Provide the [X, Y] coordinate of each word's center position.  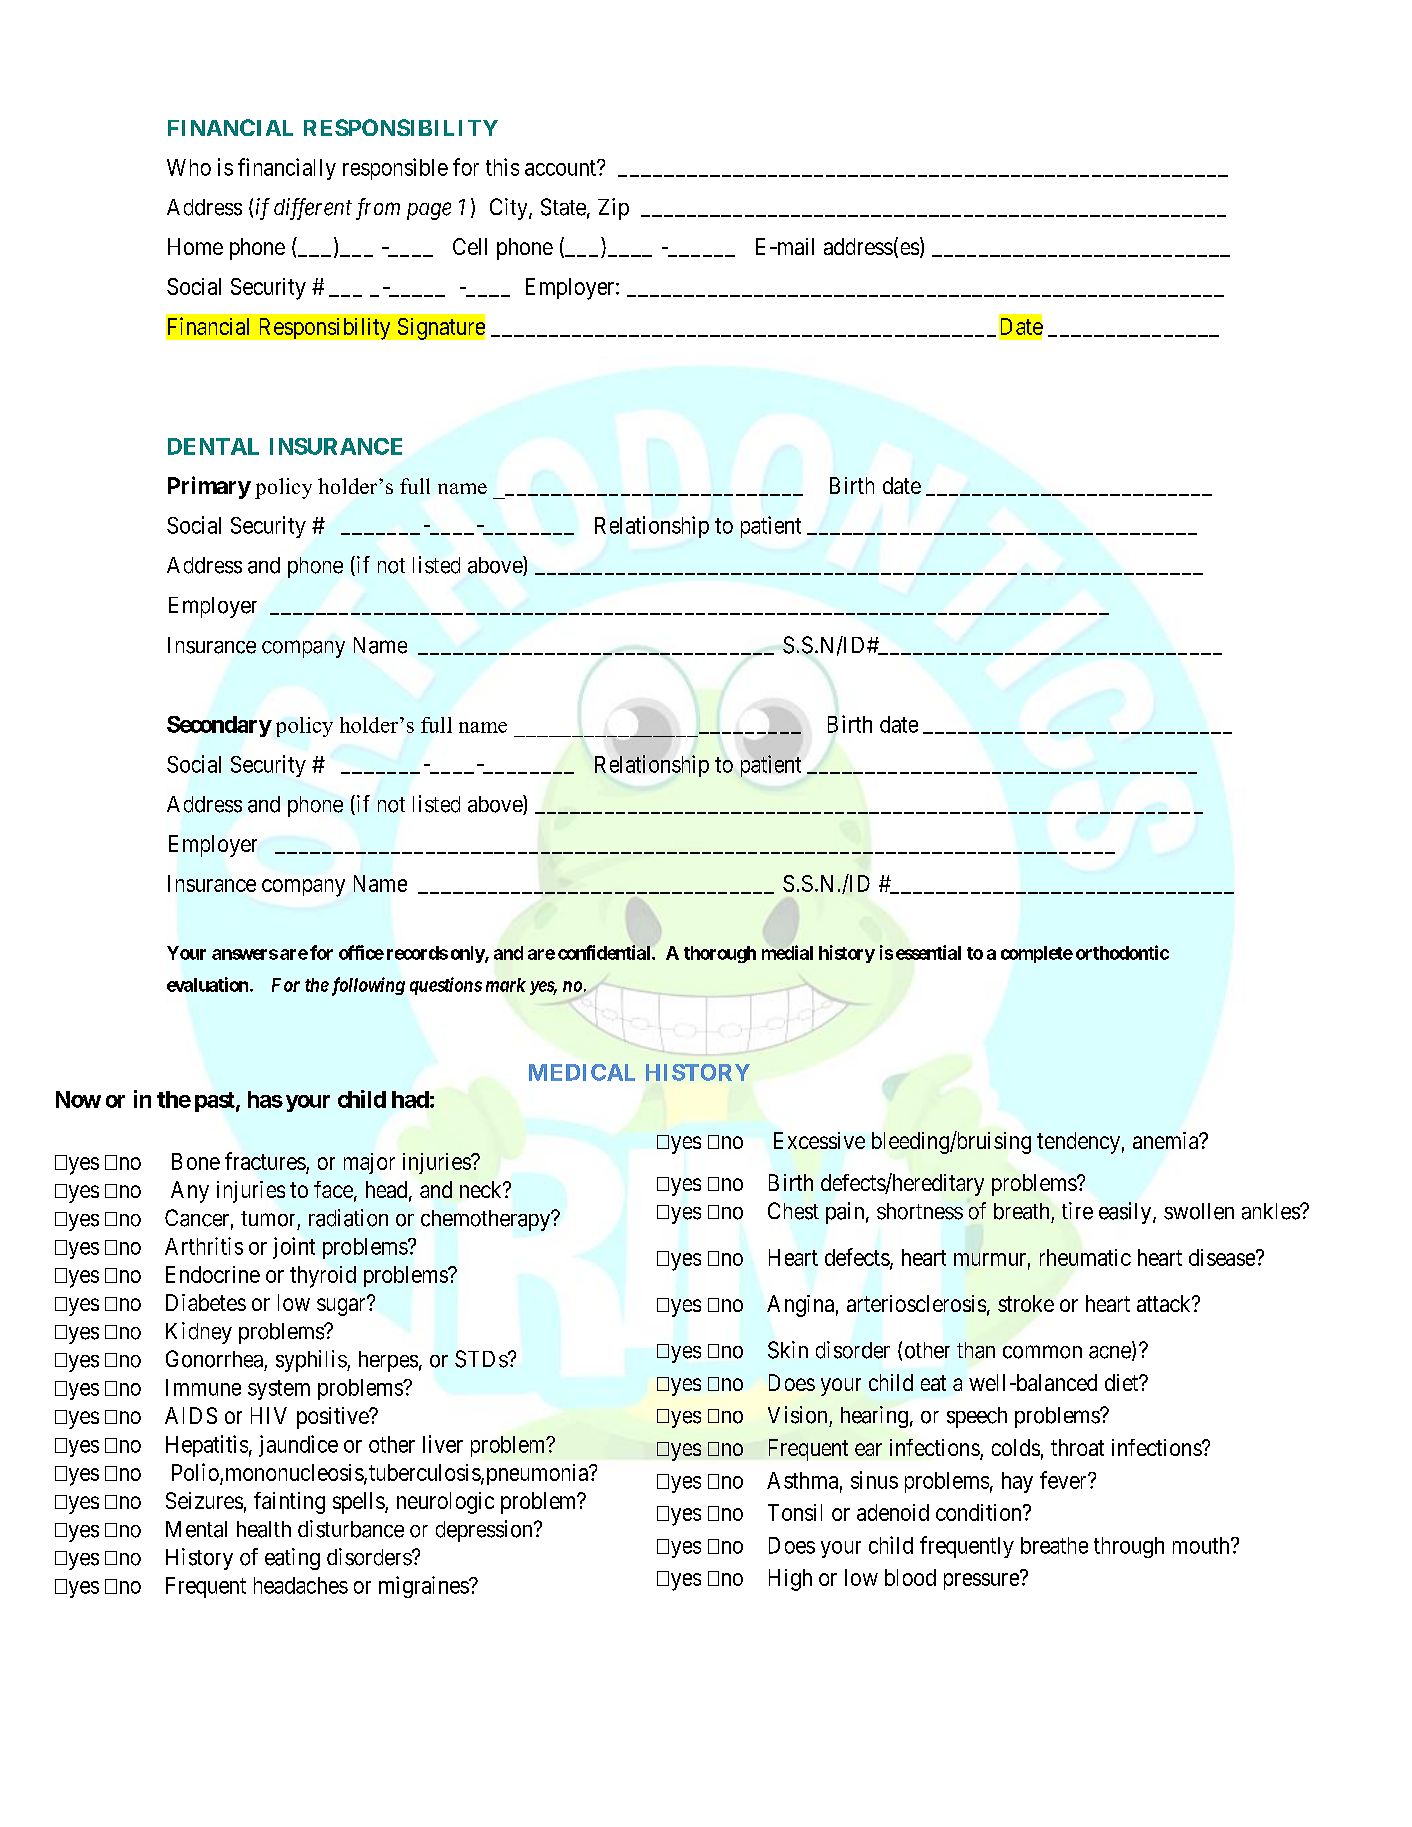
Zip [613, 209]
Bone [196, 1161]
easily [1126, 1213]
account [561, 168]
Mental [196, 1529]
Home [195, 246]
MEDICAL [582, 1072]
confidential [605, 952]
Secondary [219, 726]
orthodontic [1122, 952]
